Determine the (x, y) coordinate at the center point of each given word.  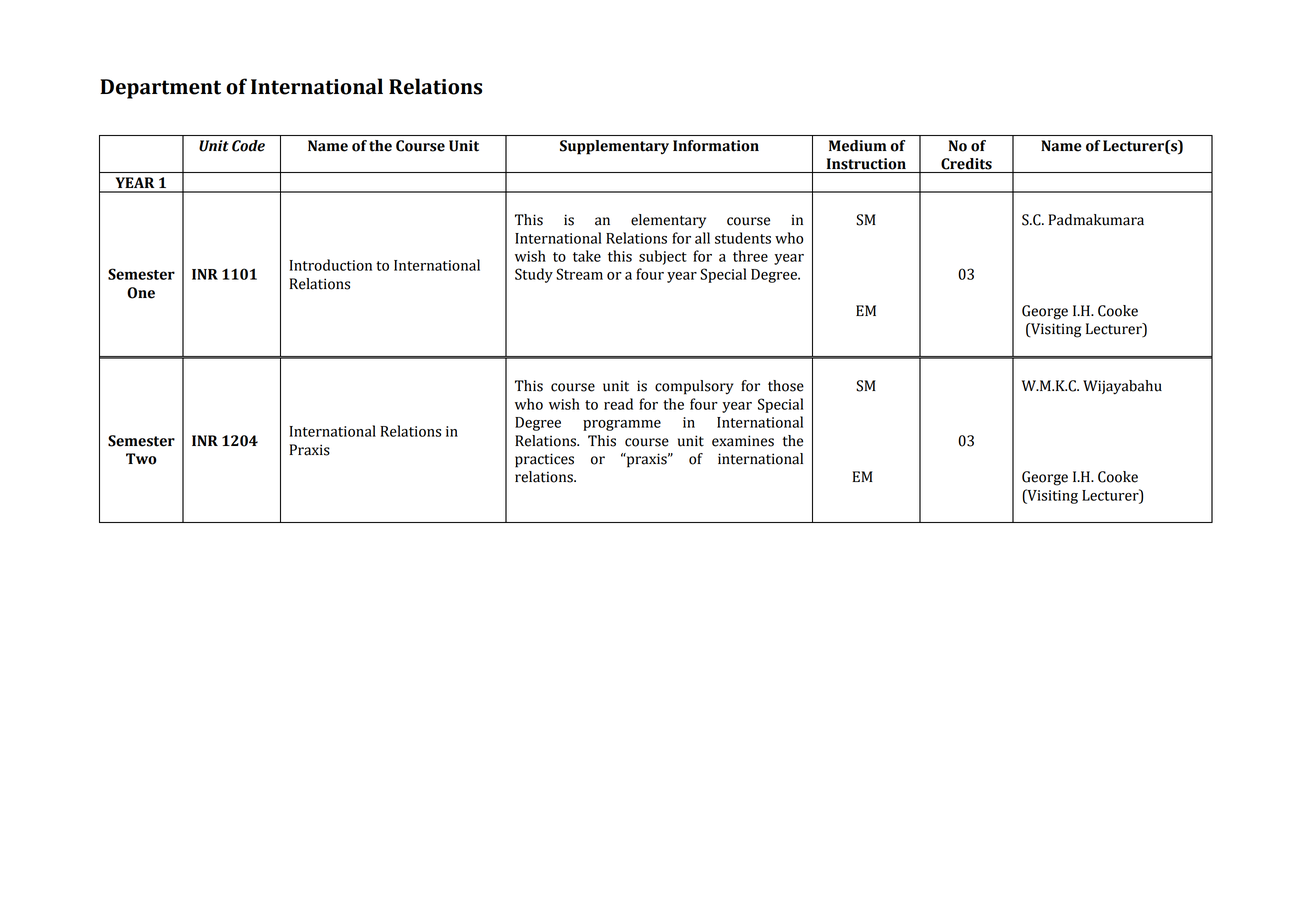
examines (743, 441)
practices (544, 460)
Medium (857, 146)
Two (141, 459)
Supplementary (614, 147)
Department (160, 89)
